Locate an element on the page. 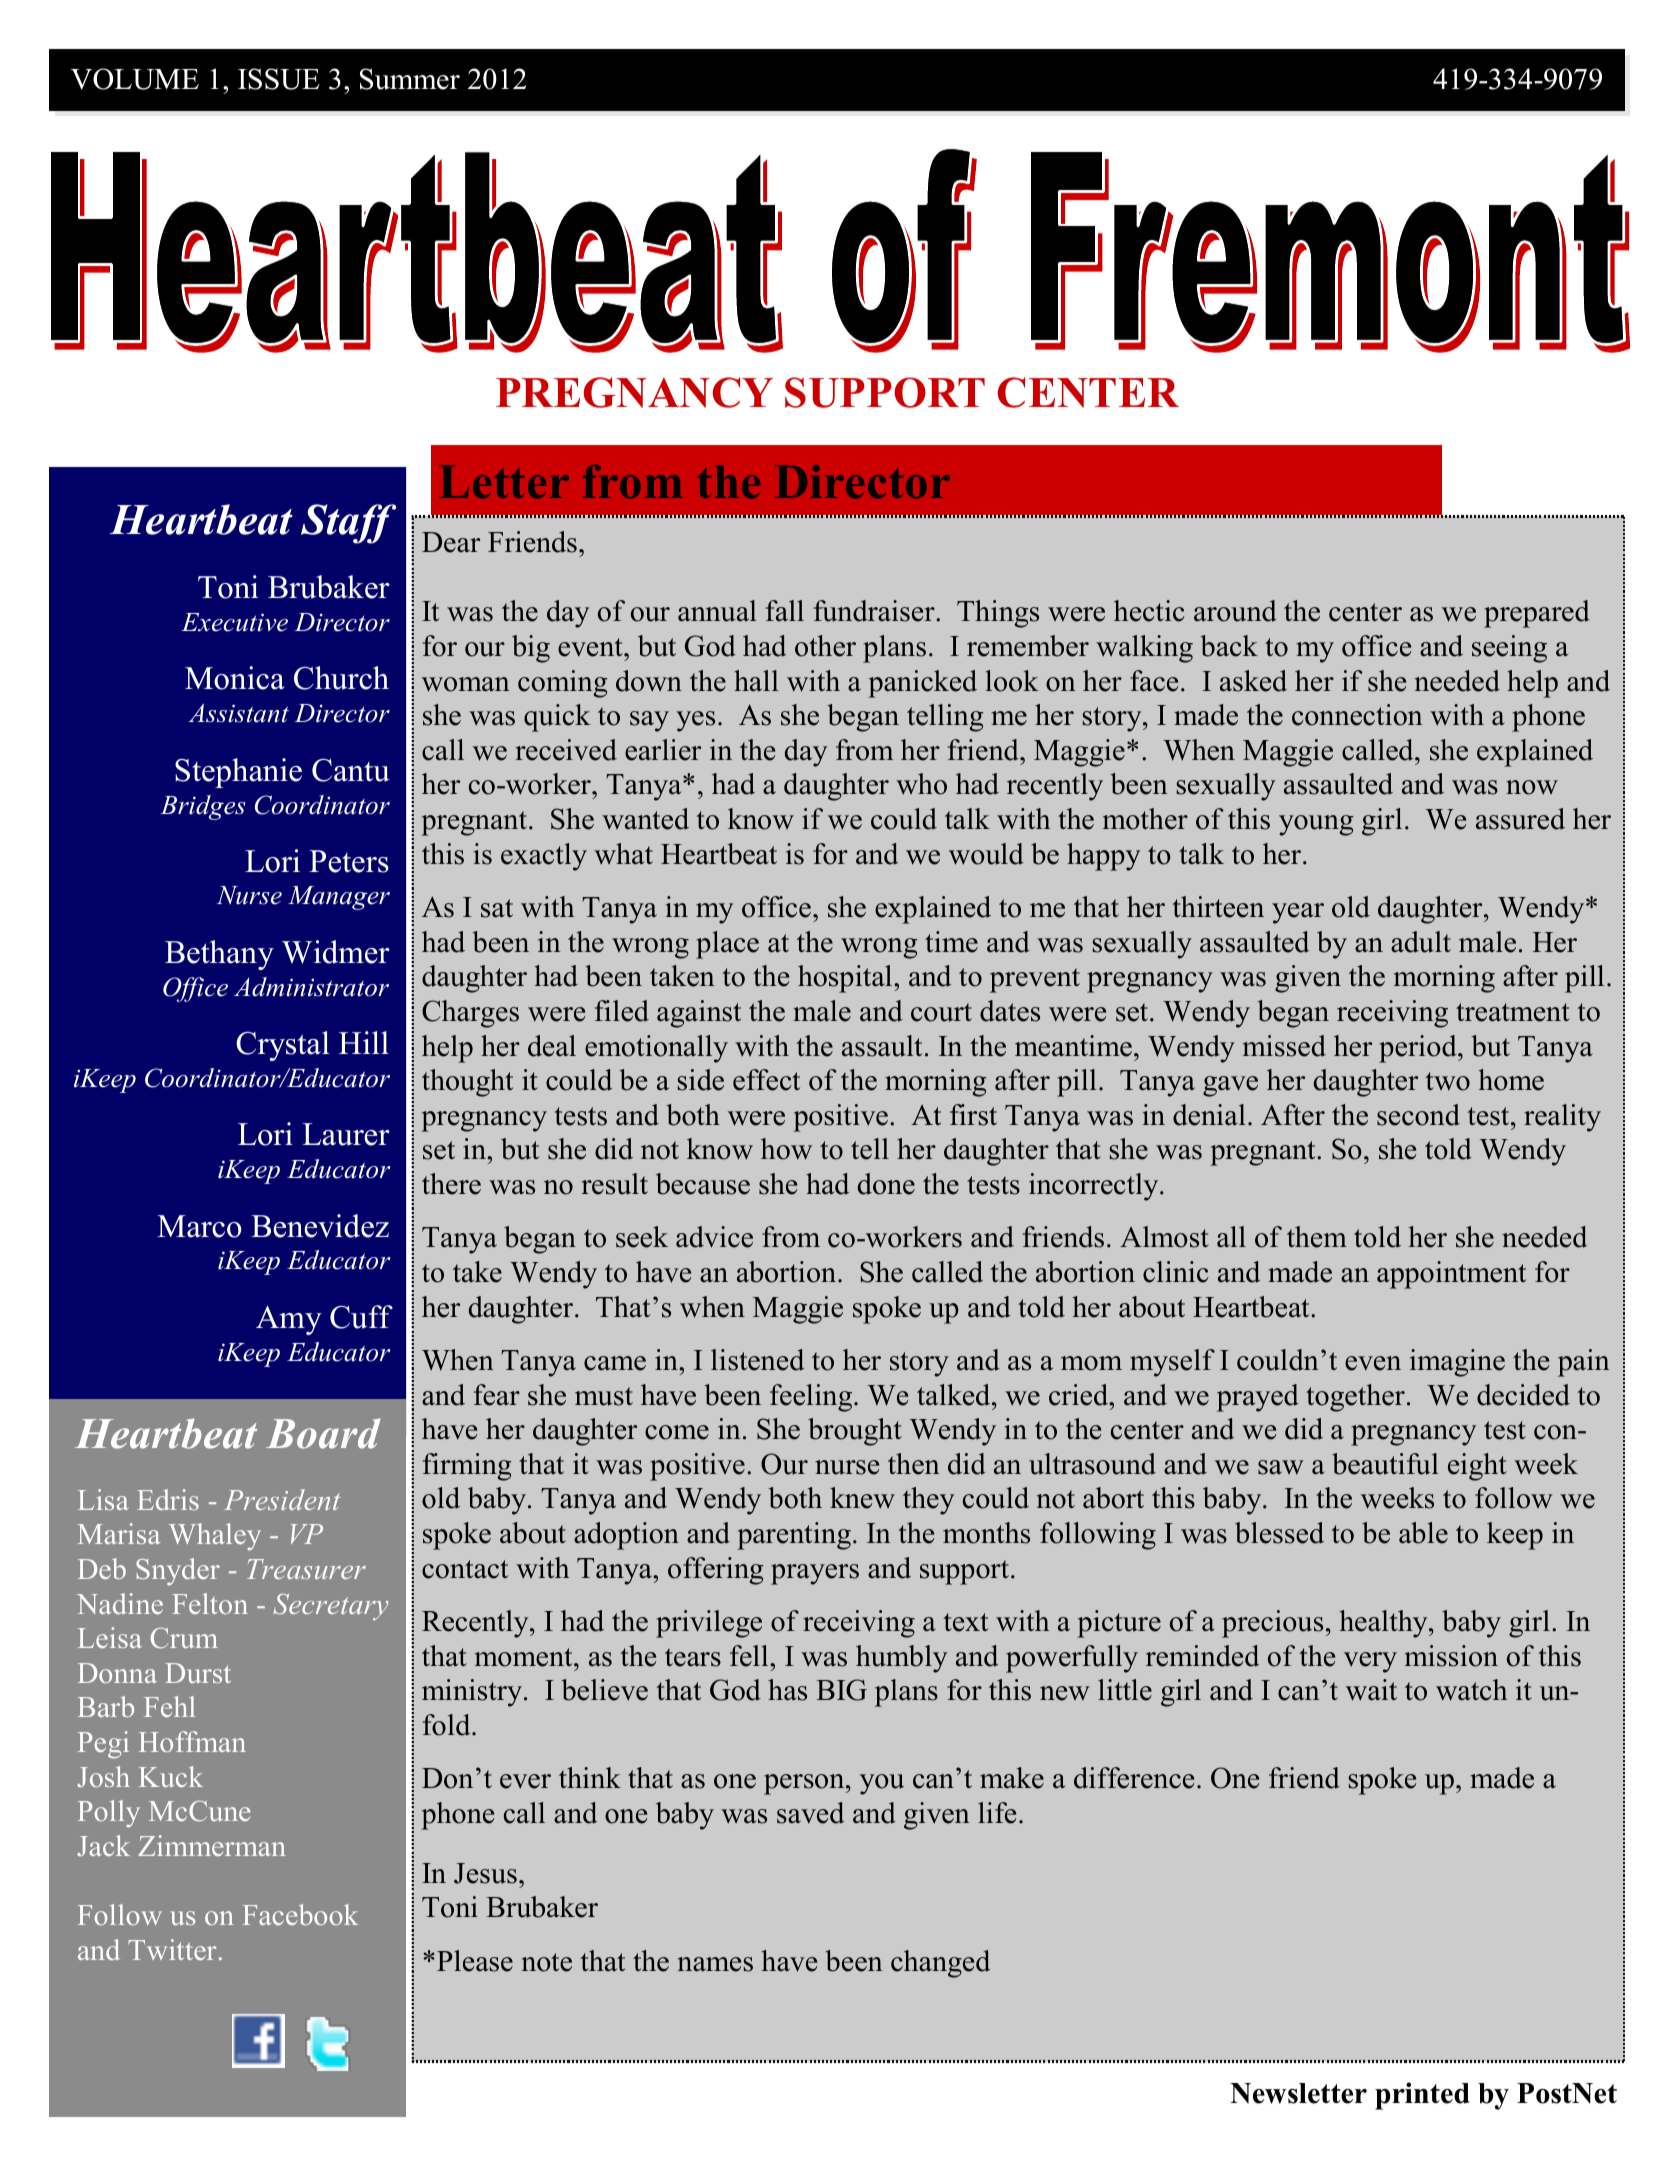 Image resolution: width=1674 pixels, height=2166 pixels. together is located at coordinates (1355, 1398).
